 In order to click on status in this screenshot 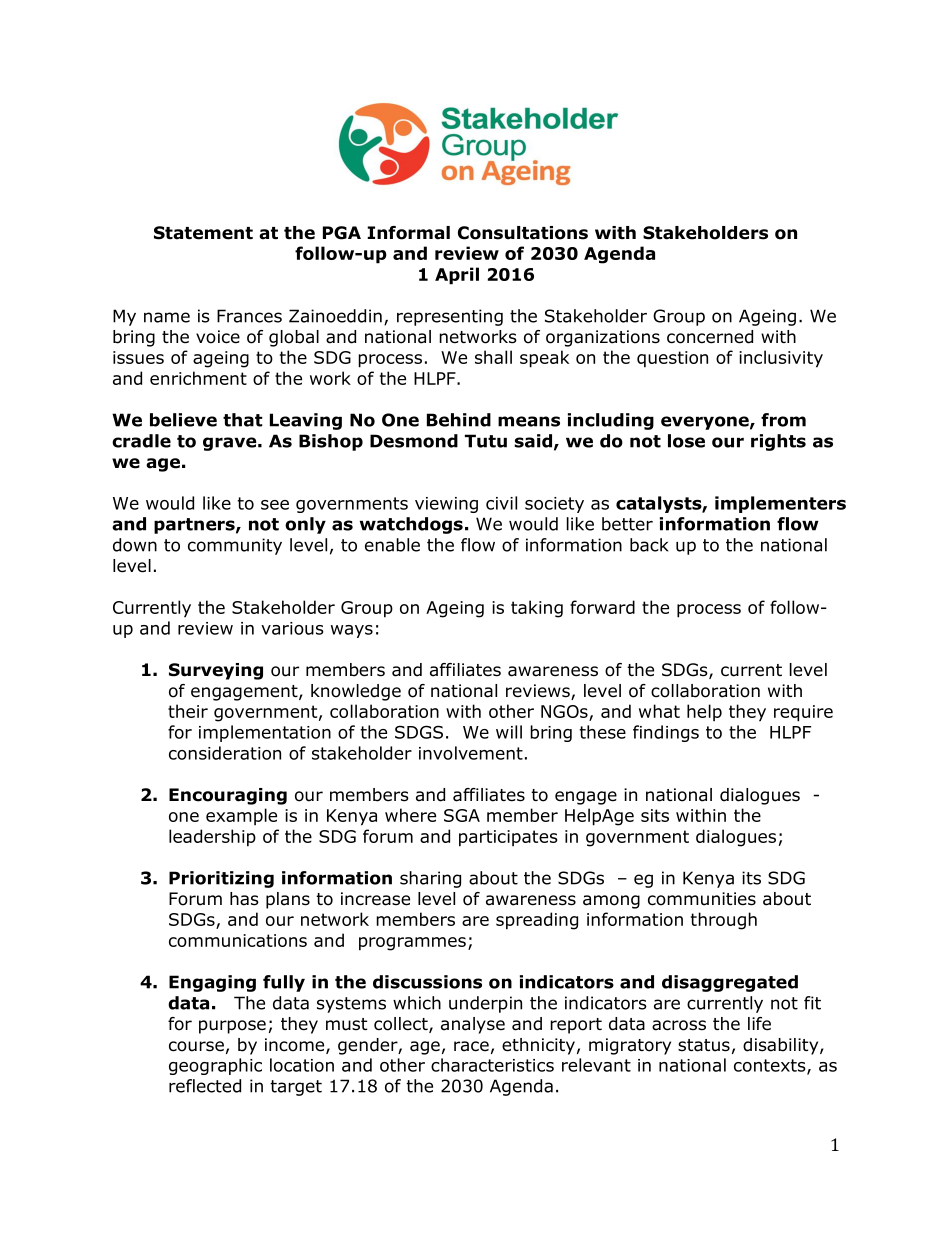, I will do `click(704, 1045)`.
